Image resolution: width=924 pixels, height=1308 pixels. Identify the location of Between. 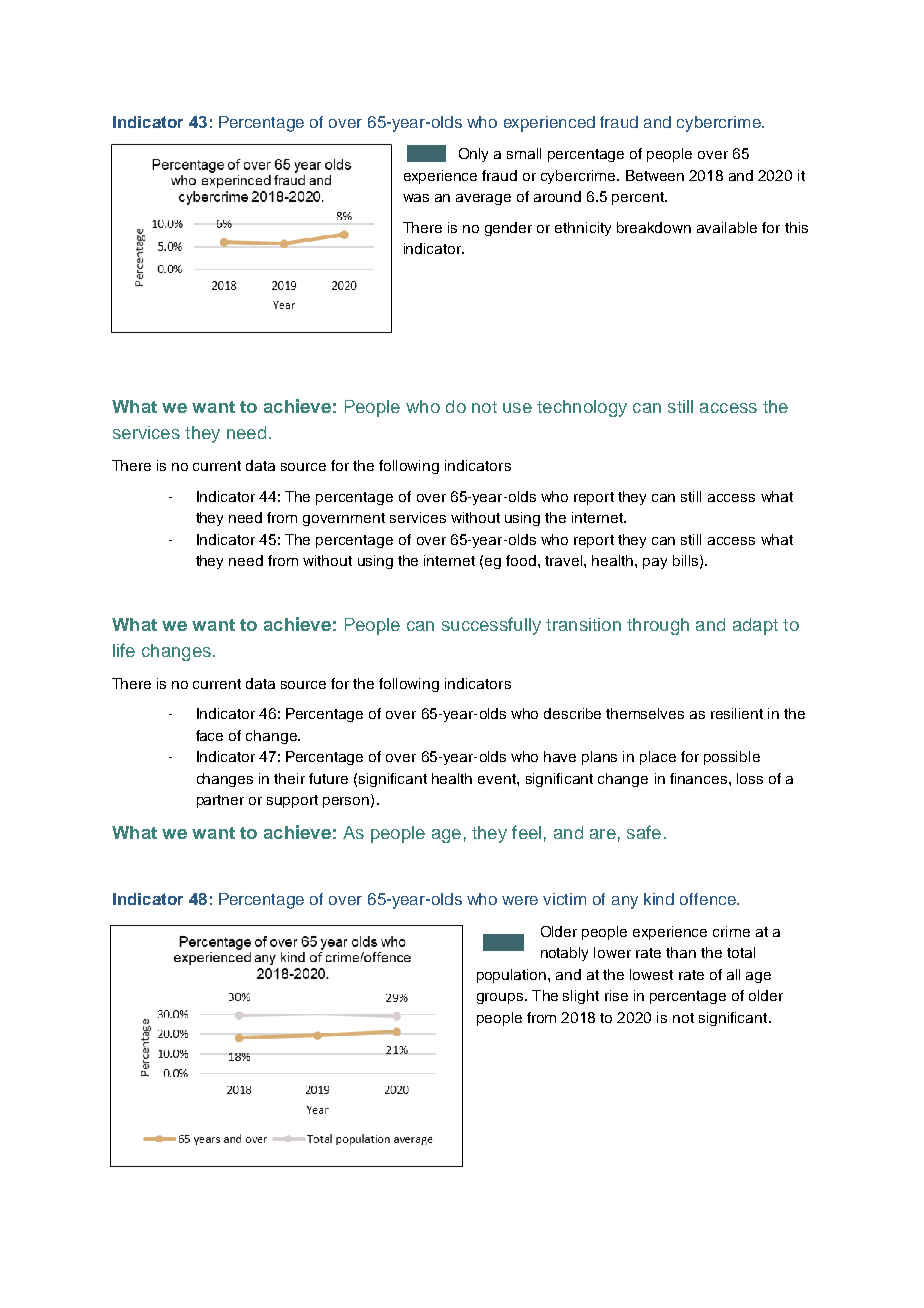
(655, 175).
